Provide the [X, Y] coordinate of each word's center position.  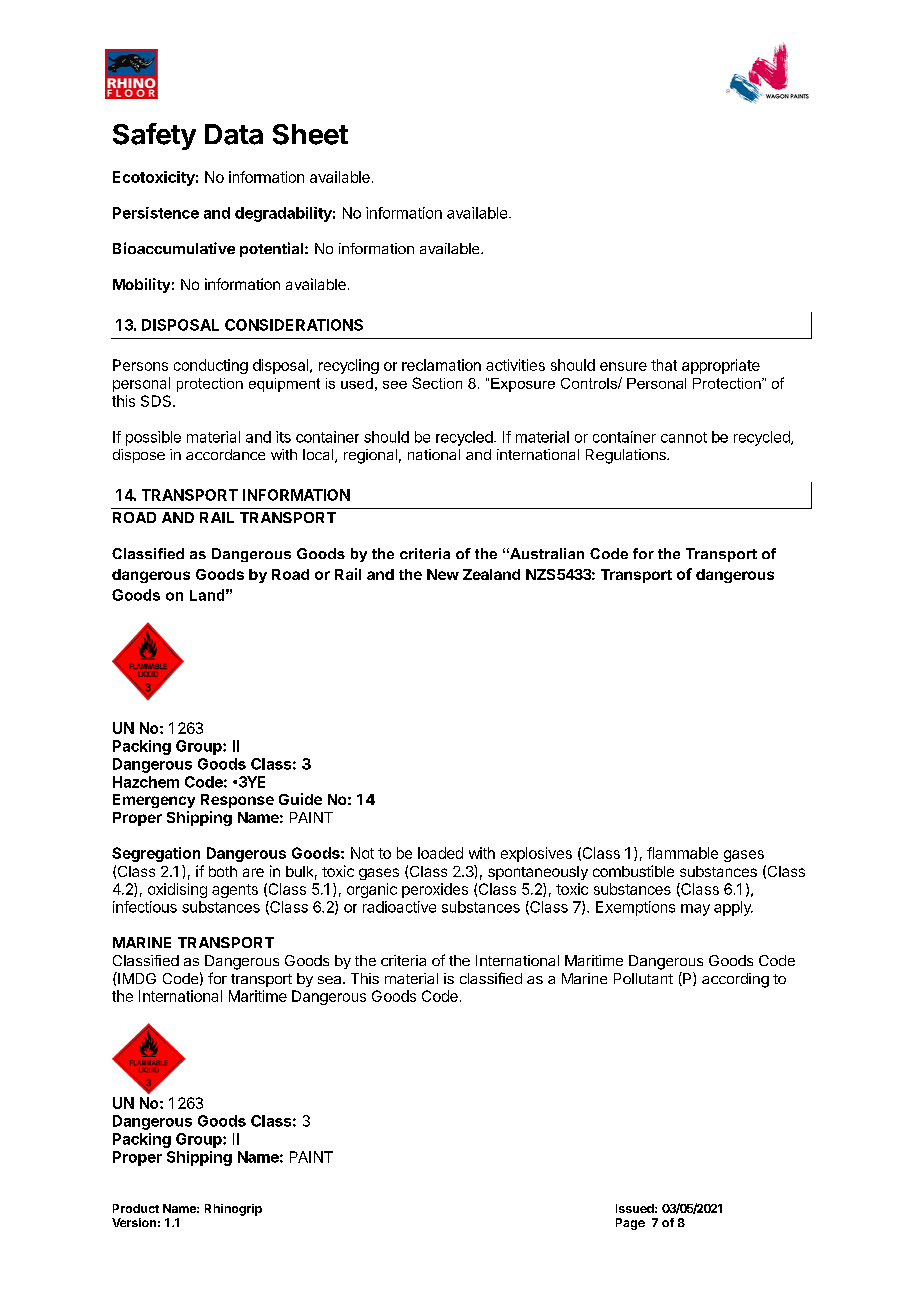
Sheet [310, 134]
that [664, 365]
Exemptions [635, 908]
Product [136, 1208]
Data [234, 134]
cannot [684, 437]
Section [437, 383]
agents [235, 891]
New [443, 574]
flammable [682, 853]
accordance [225, 454]
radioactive [399, 907]
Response [237, 801]
